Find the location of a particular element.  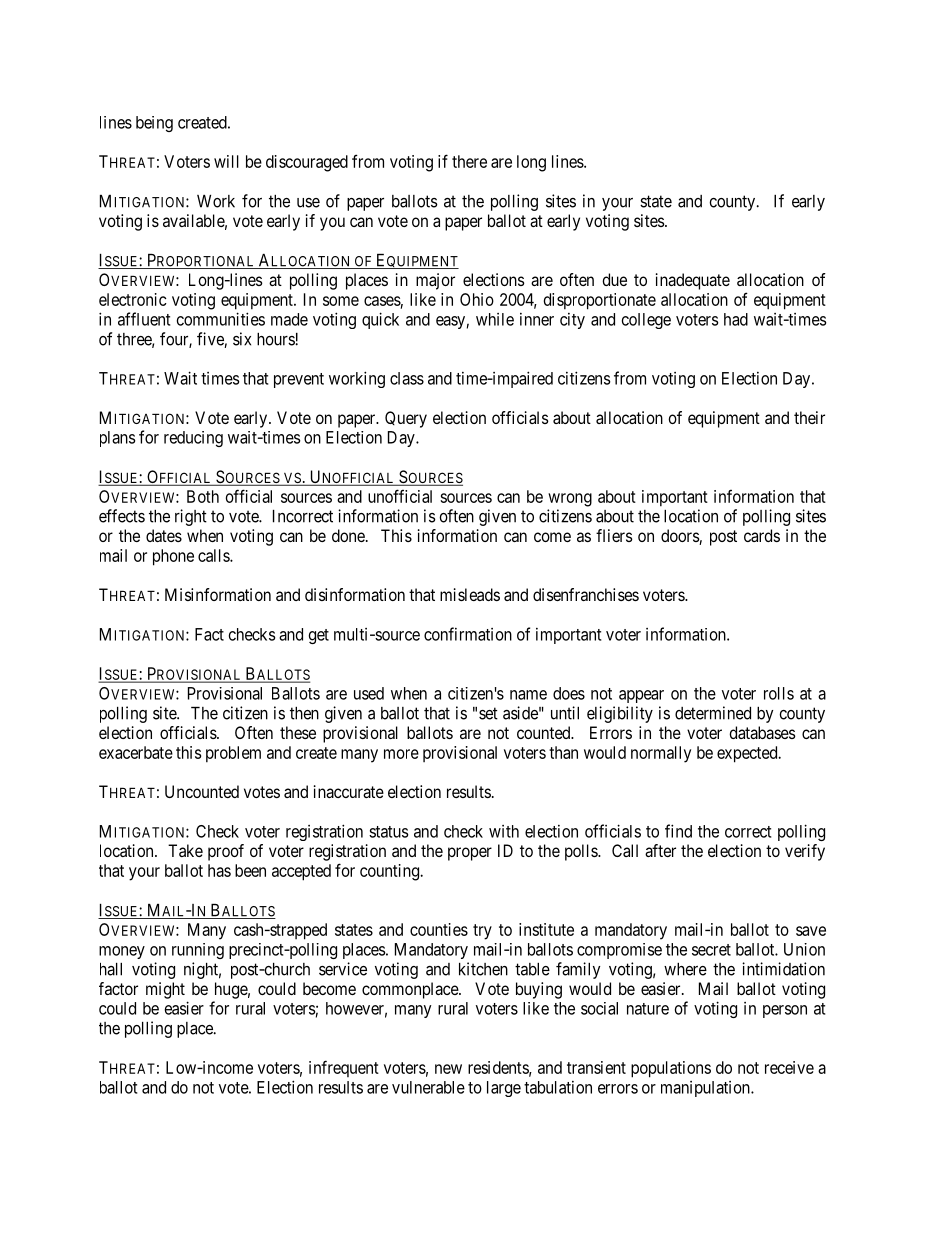

there is located at coordinates (469, 161).
